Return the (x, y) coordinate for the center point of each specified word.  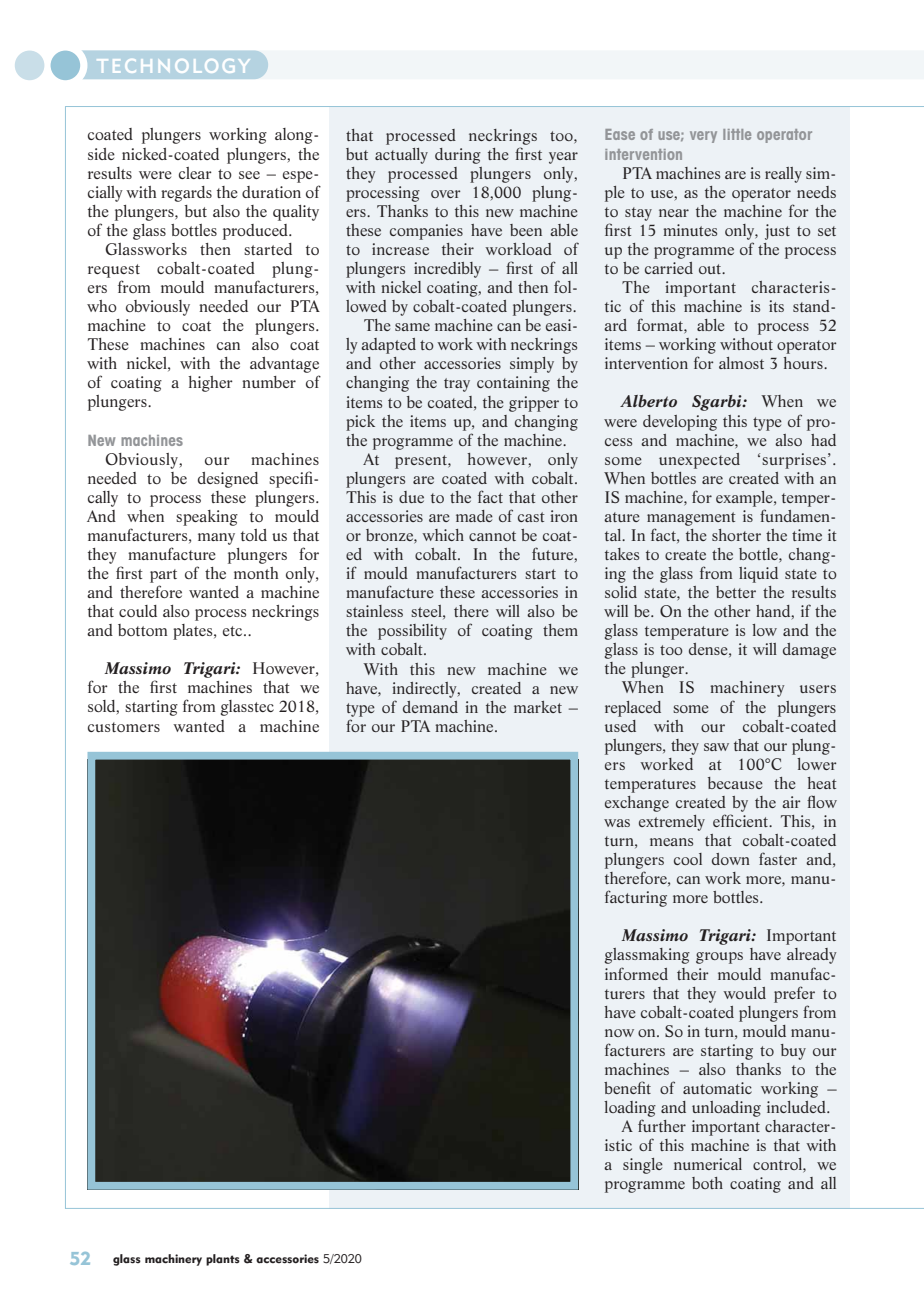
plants (223, 1260)
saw (716, 747)
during (458, 156)
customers (124, 727)
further (662, 1125)
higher (210, 384)
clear (195, 173)
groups (719, 958)
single (643, 1166)
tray (457, 385)
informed (636, 973)
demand (430, 707)
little (737, 134)
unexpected (699, 461)
